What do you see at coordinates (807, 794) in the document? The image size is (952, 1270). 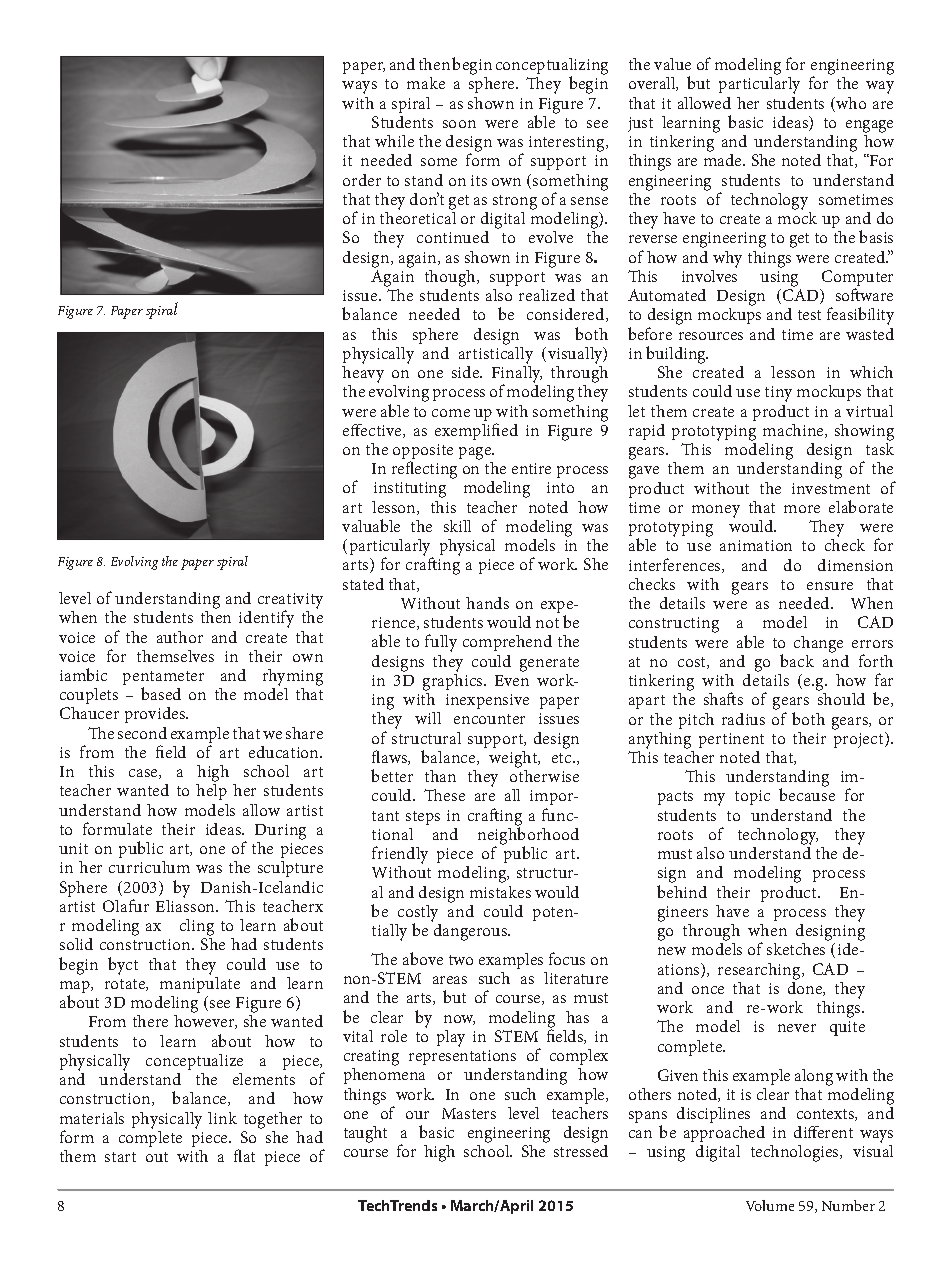 I see `because` at bounding box center [807, 794].
